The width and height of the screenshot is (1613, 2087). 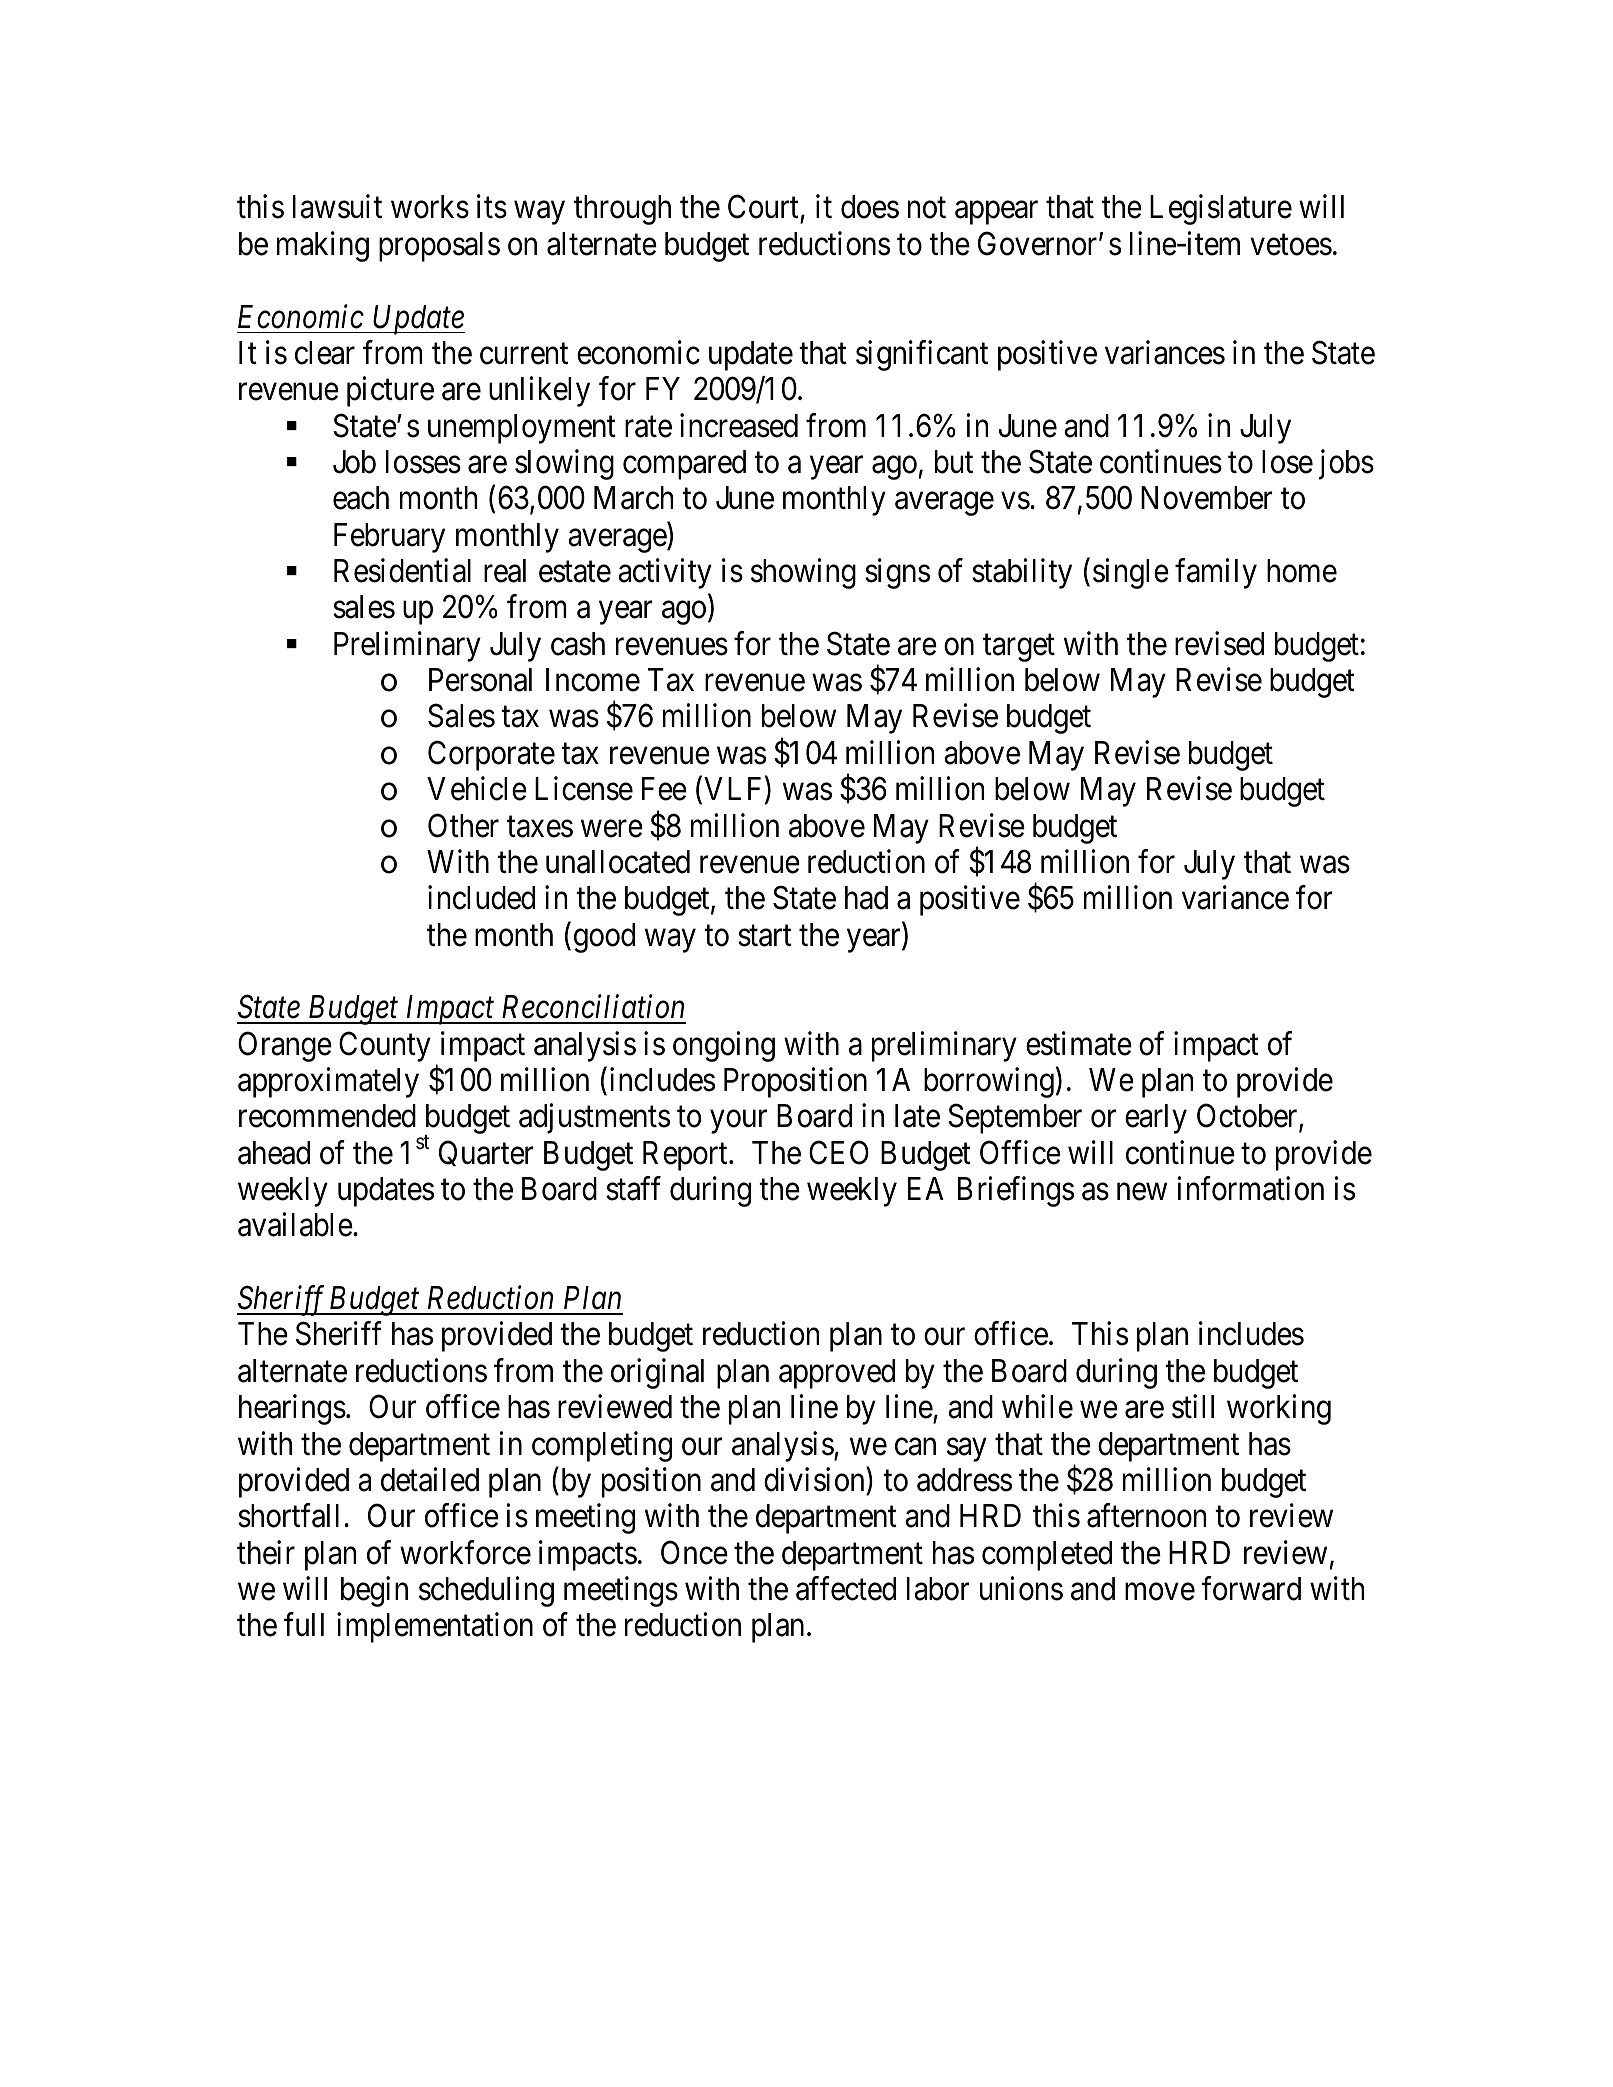 I want to click on information, so click(x=1250, y=1188).
